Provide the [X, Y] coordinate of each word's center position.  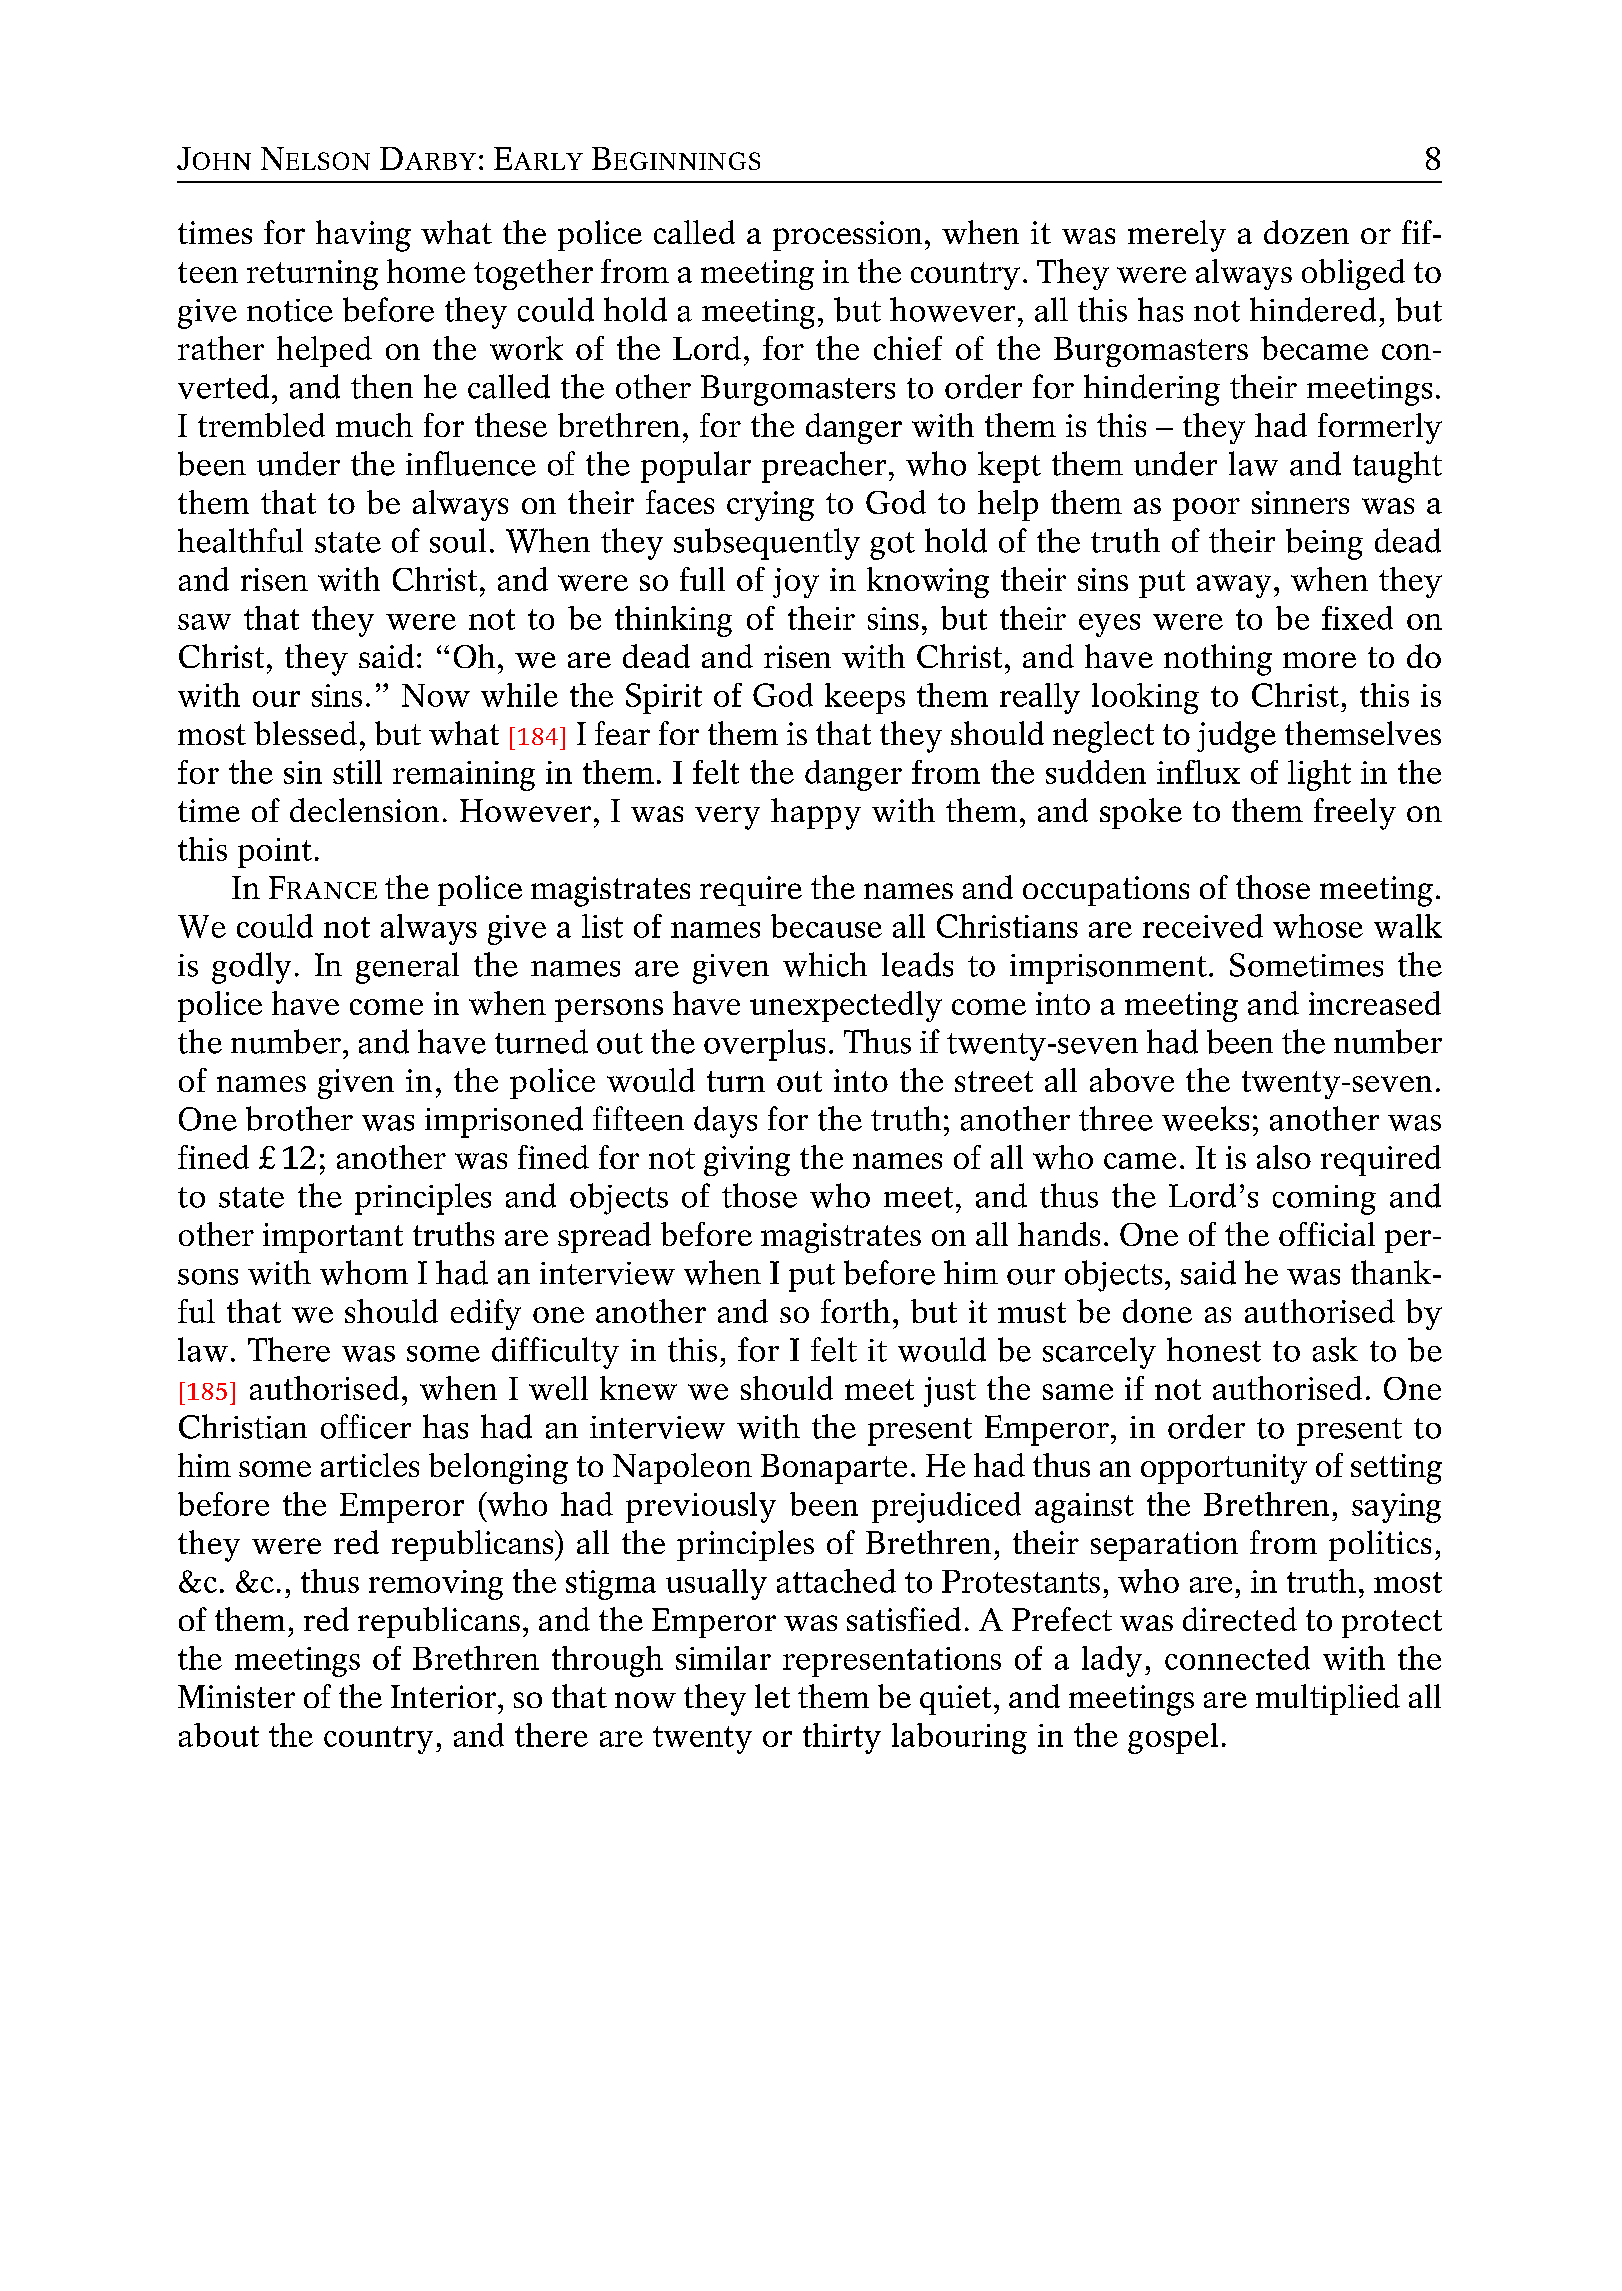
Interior [443, 1696]
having [363, 236]
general [407, 968]
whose [1318, 926]
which [825, 964]
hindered [1313, 309]
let [772, 1696]
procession [847, 236]
